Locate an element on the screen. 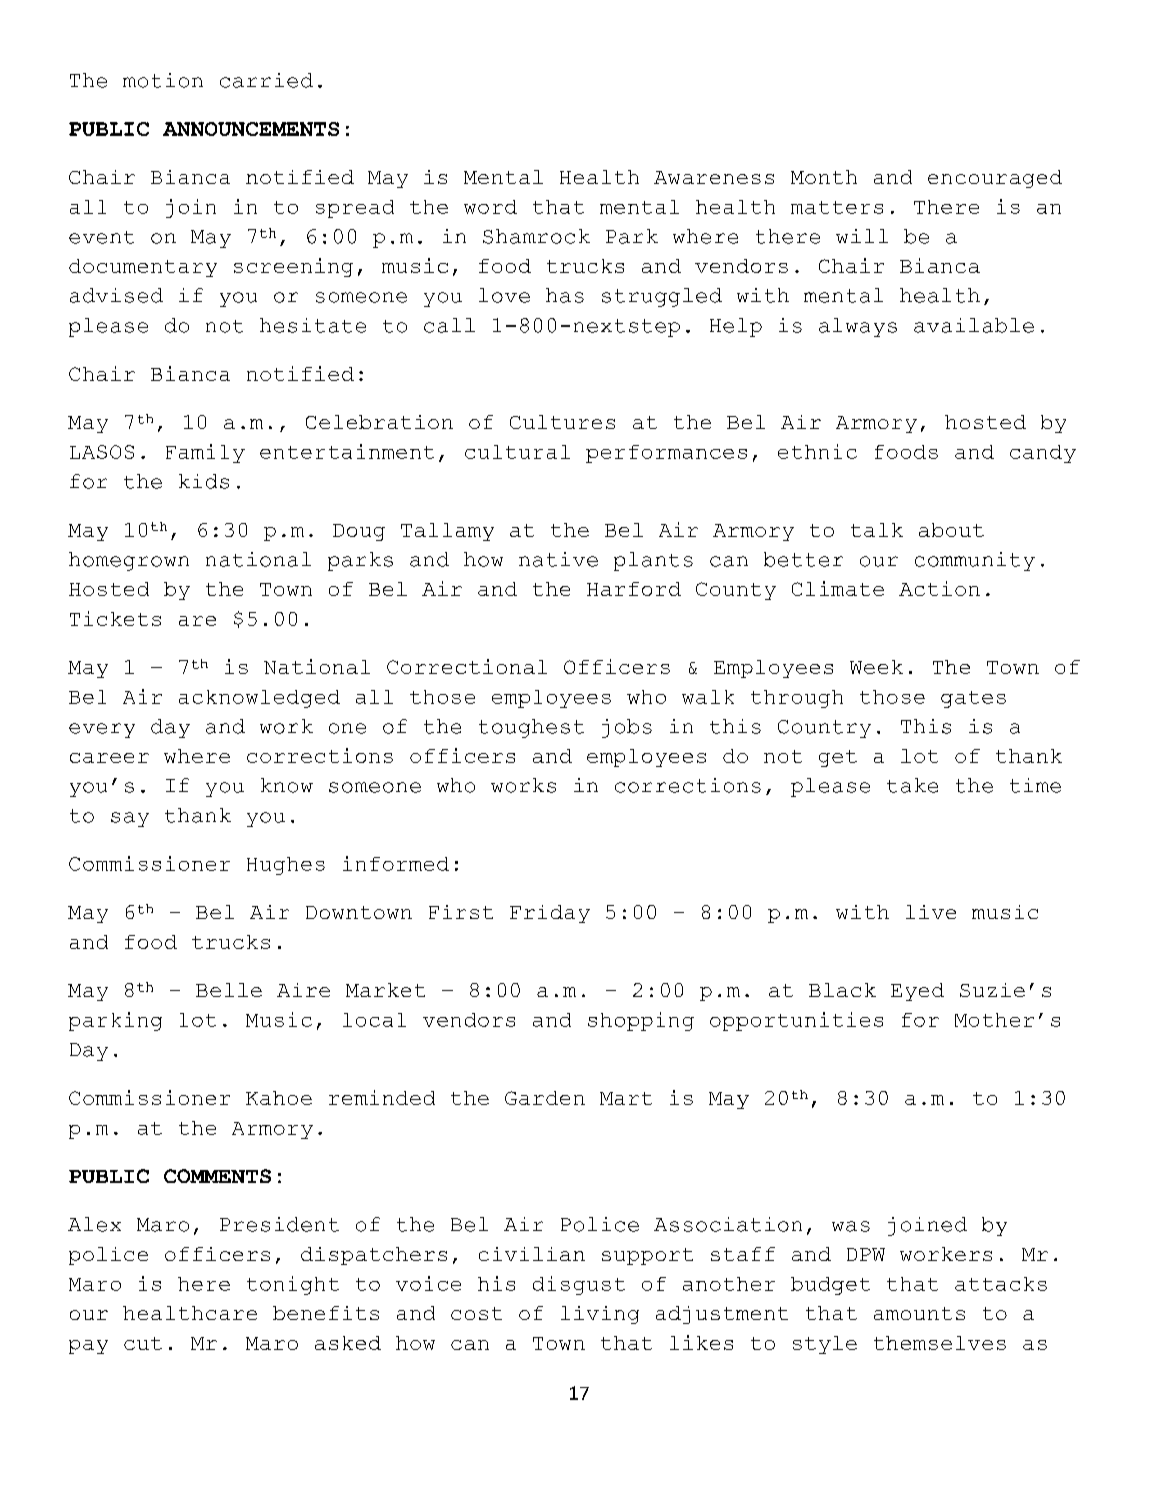 The image size is (1158, 1499). kids is located at coordinates (204, 481).
